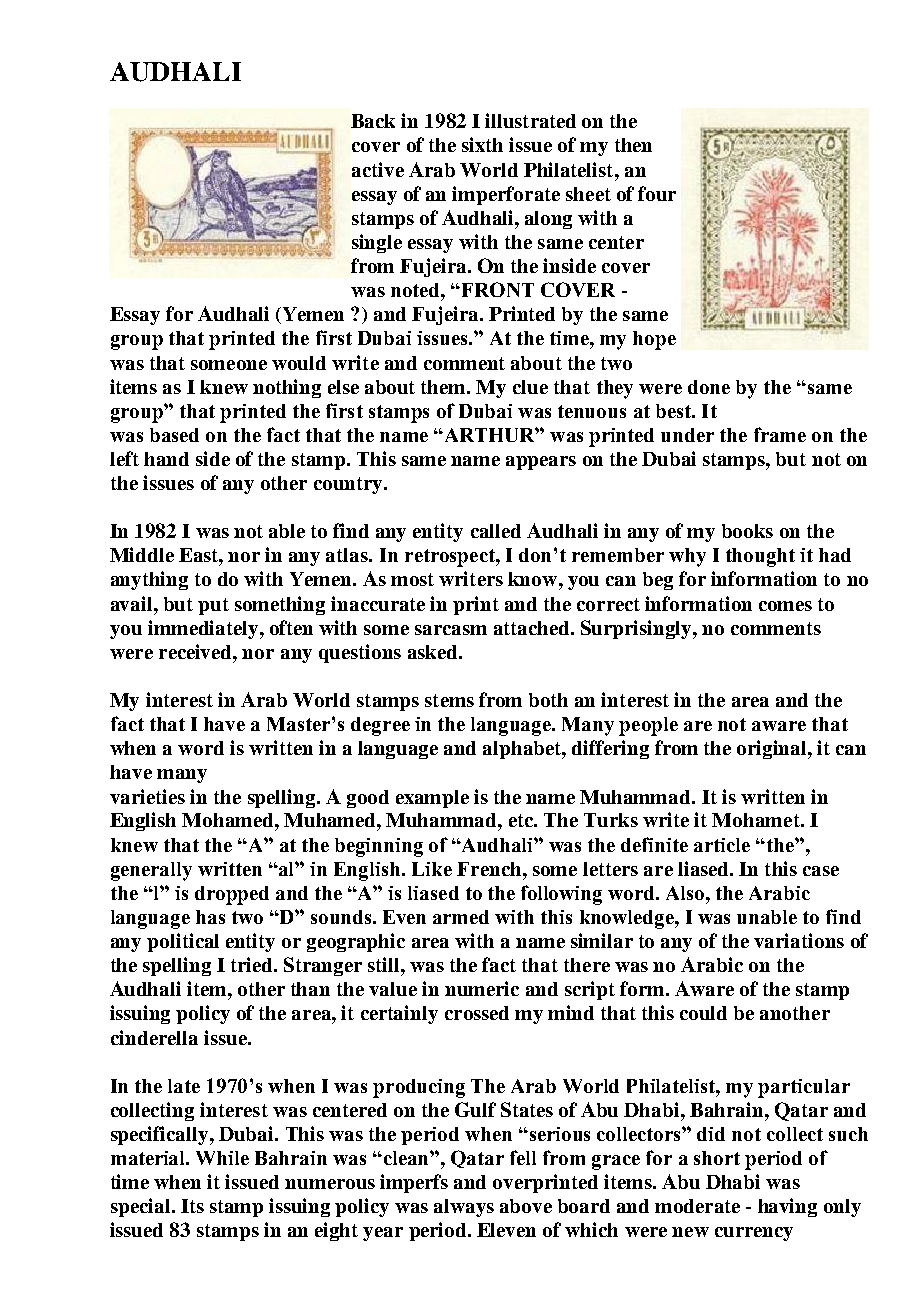 This screenshot has width=924, height=1307. I want to click on hand, so click(166, 459).
